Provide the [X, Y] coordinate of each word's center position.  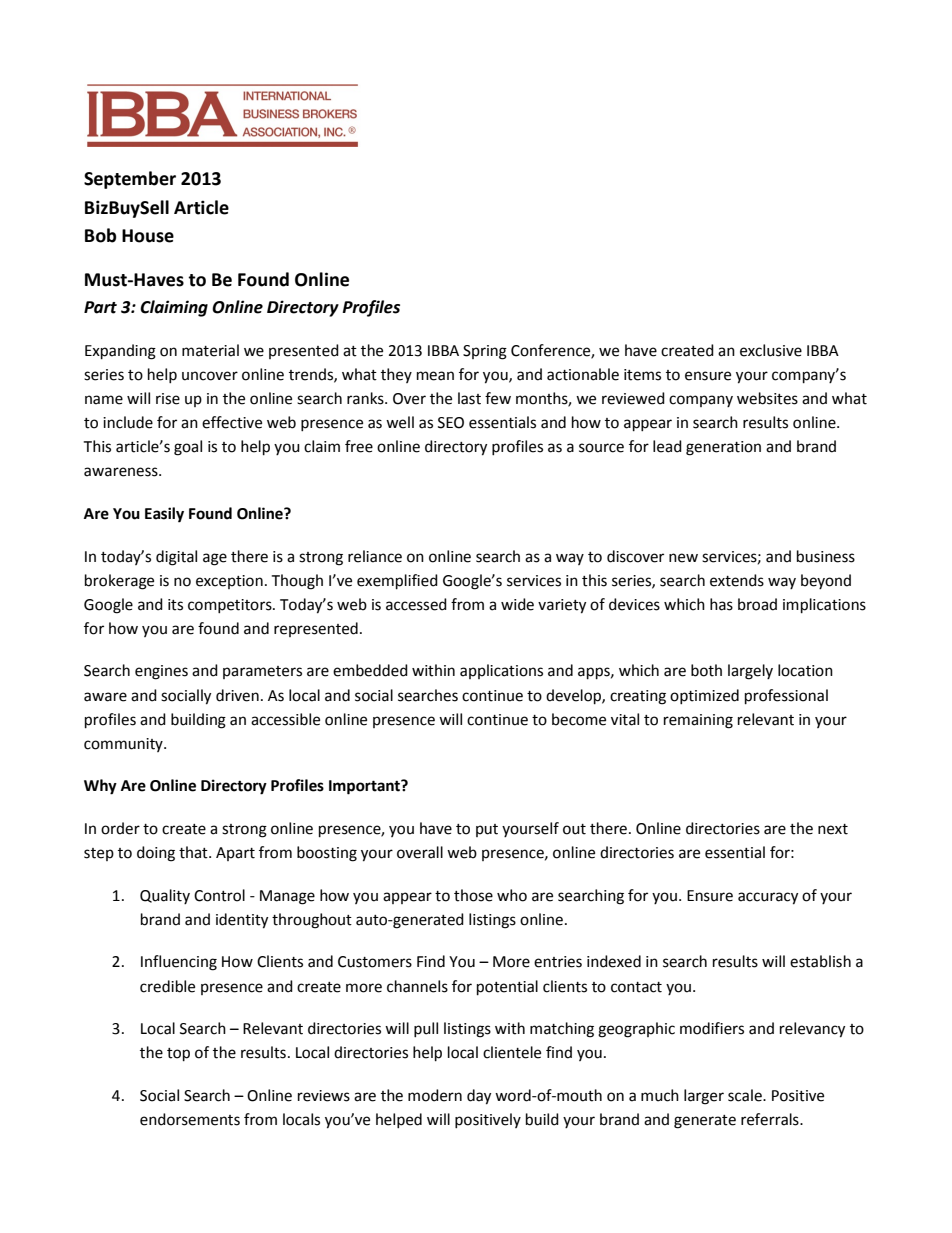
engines [161, 672]
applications [501, 671]
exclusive [771, 350]
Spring [485, 352]
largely [750, 672]
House [148, 236]
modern [435, 1095]
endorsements [190, 1119]
